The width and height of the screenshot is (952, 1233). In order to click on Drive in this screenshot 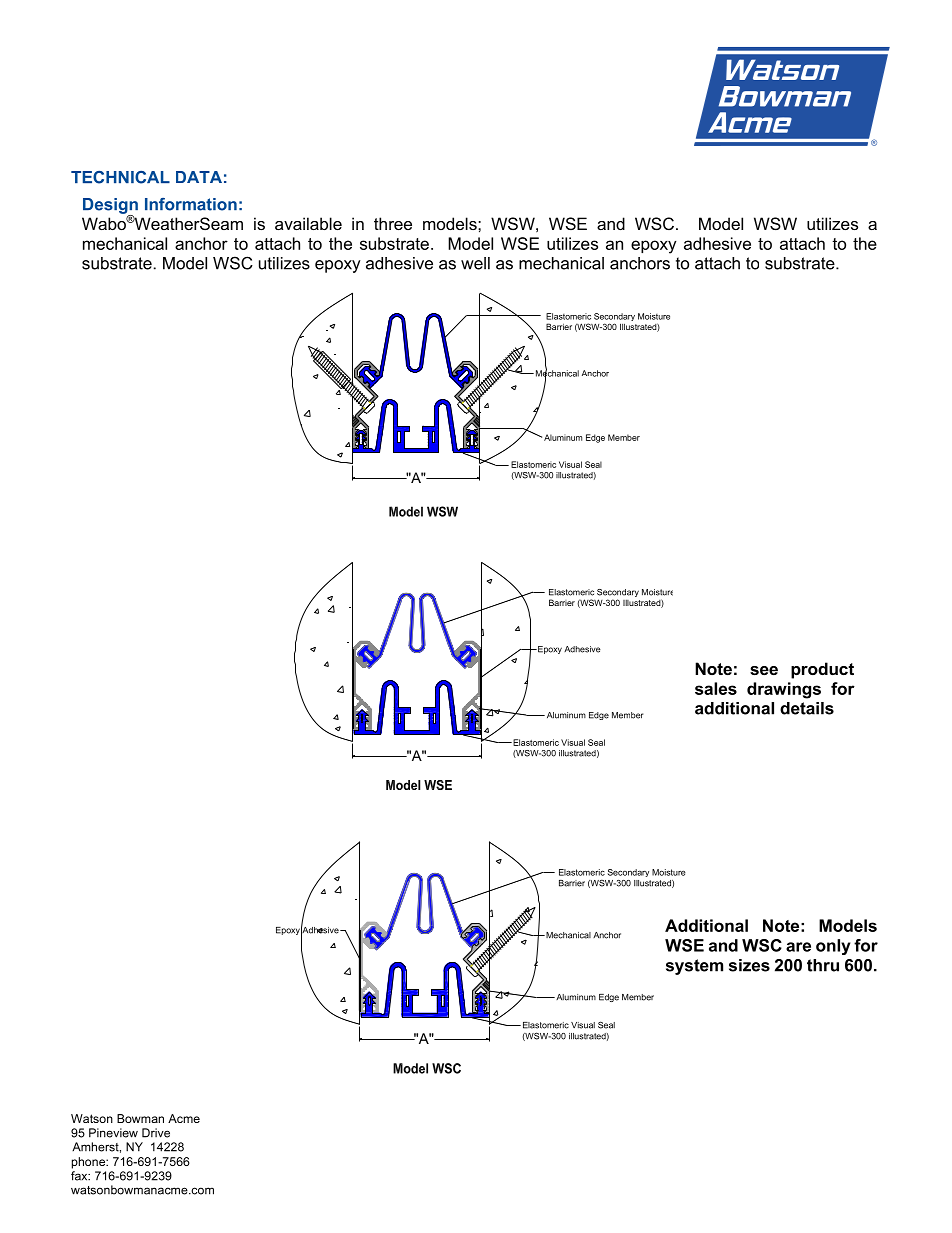, I will do `click(156, 1133)`.
